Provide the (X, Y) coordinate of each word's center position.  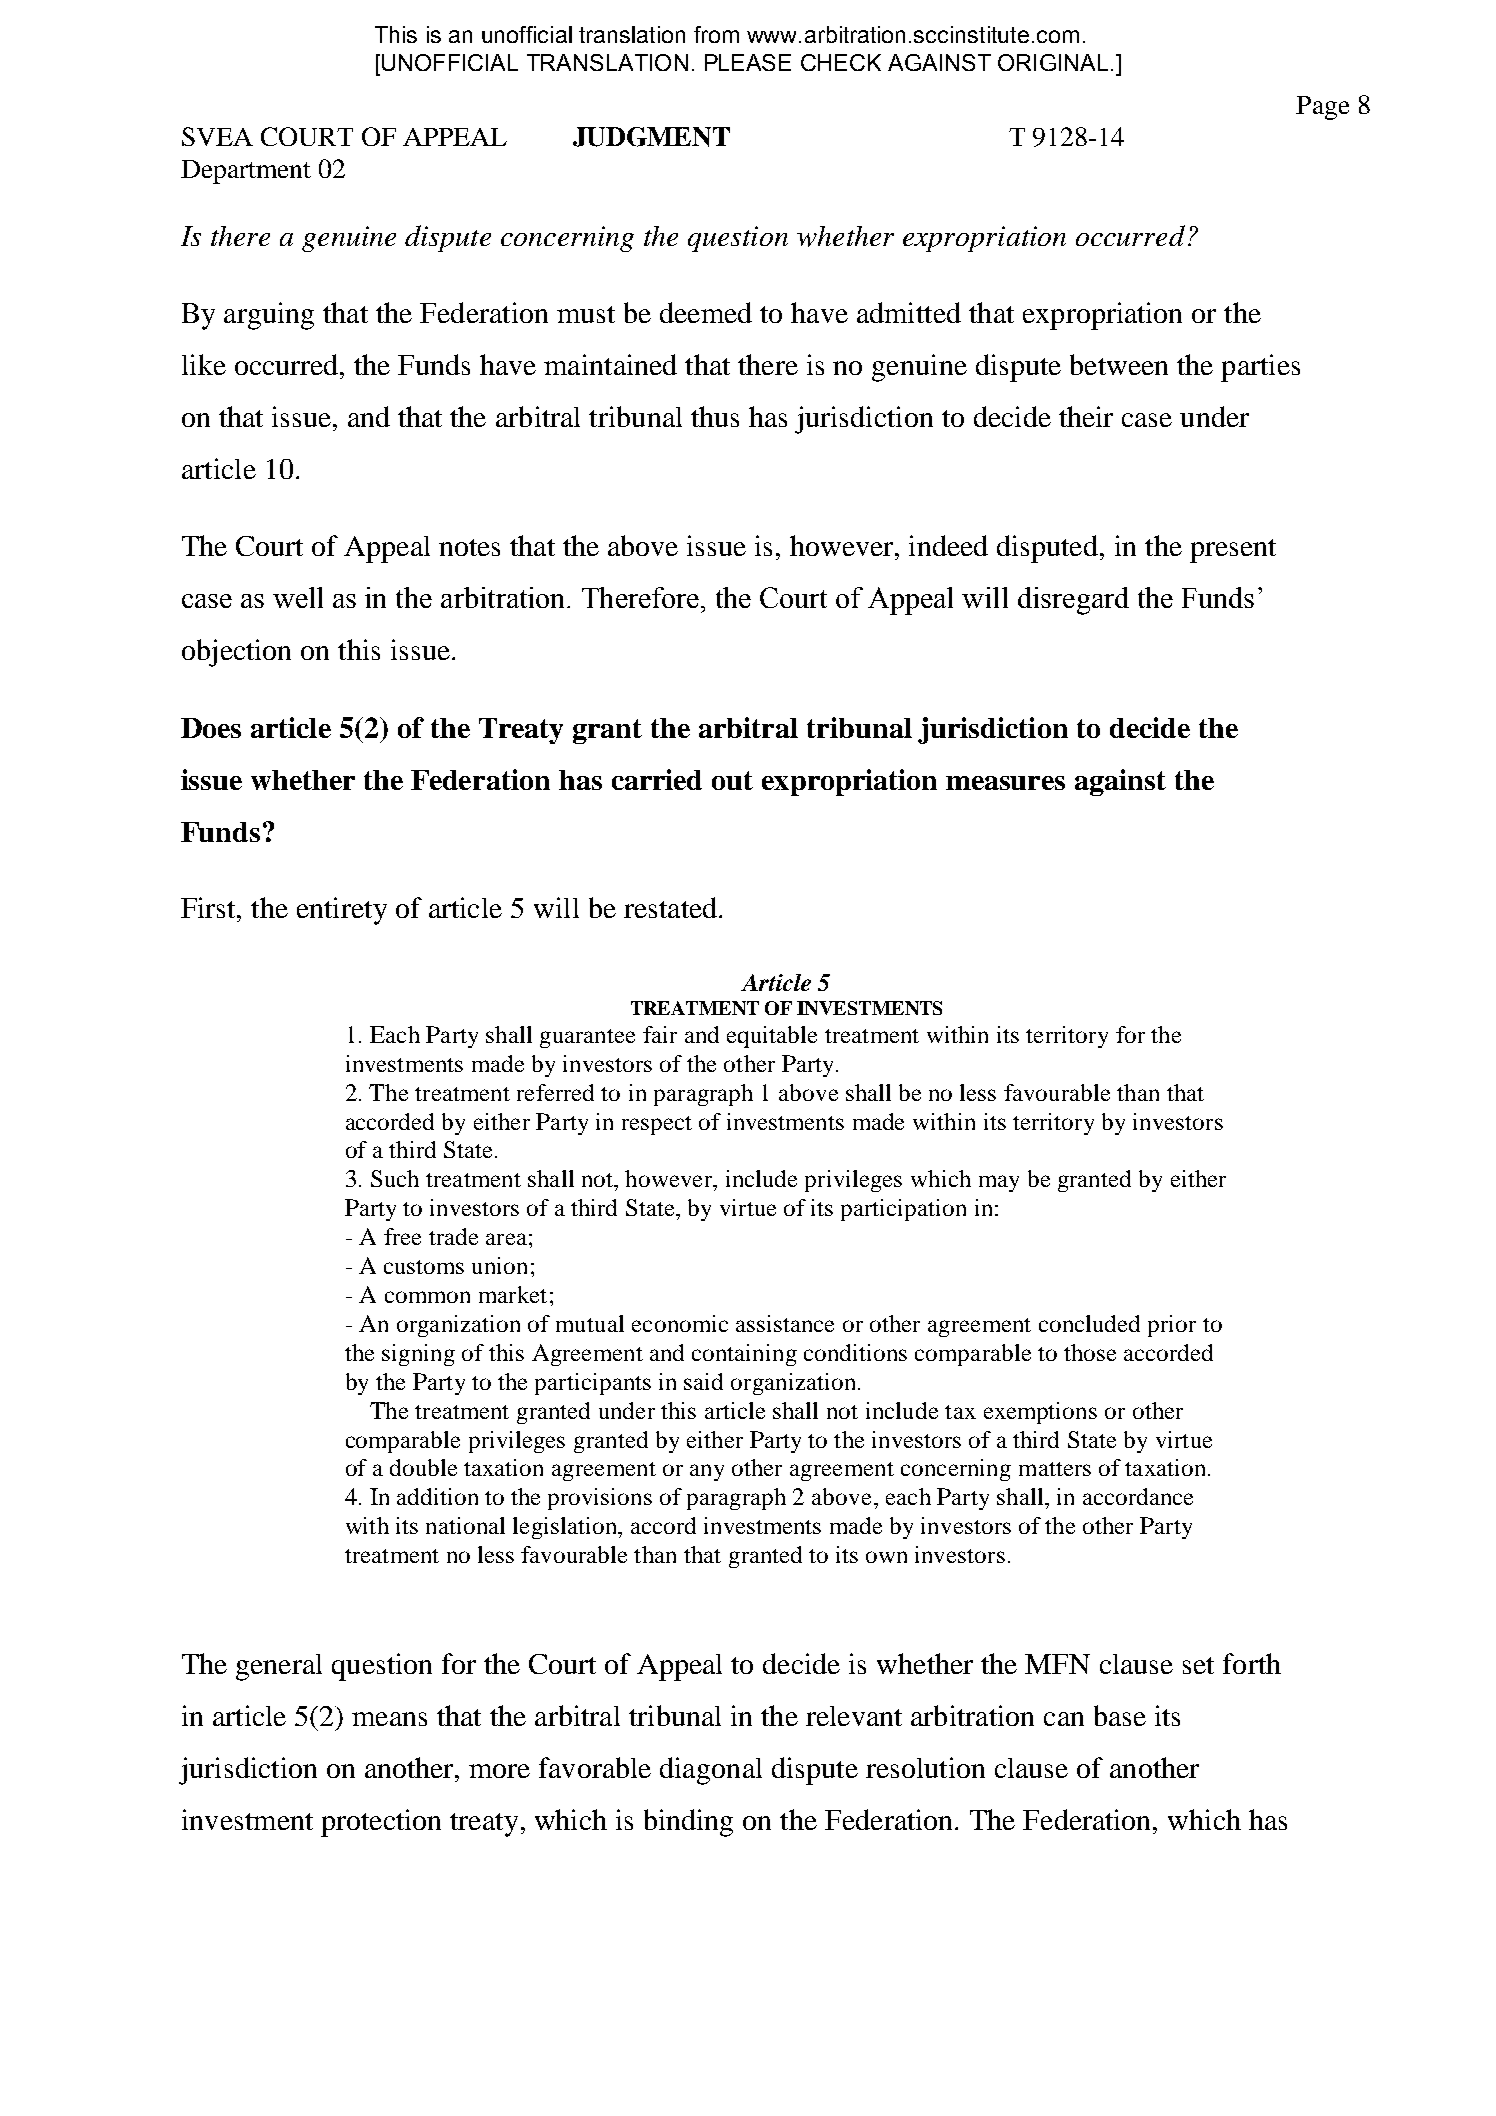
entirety (342, 911)
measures (1005, 783)
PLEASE (748, 62)
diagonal (711, 1771)
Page (1322, 108)
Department (246, 172)
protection (381, 1823)
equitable (772, 1037)
